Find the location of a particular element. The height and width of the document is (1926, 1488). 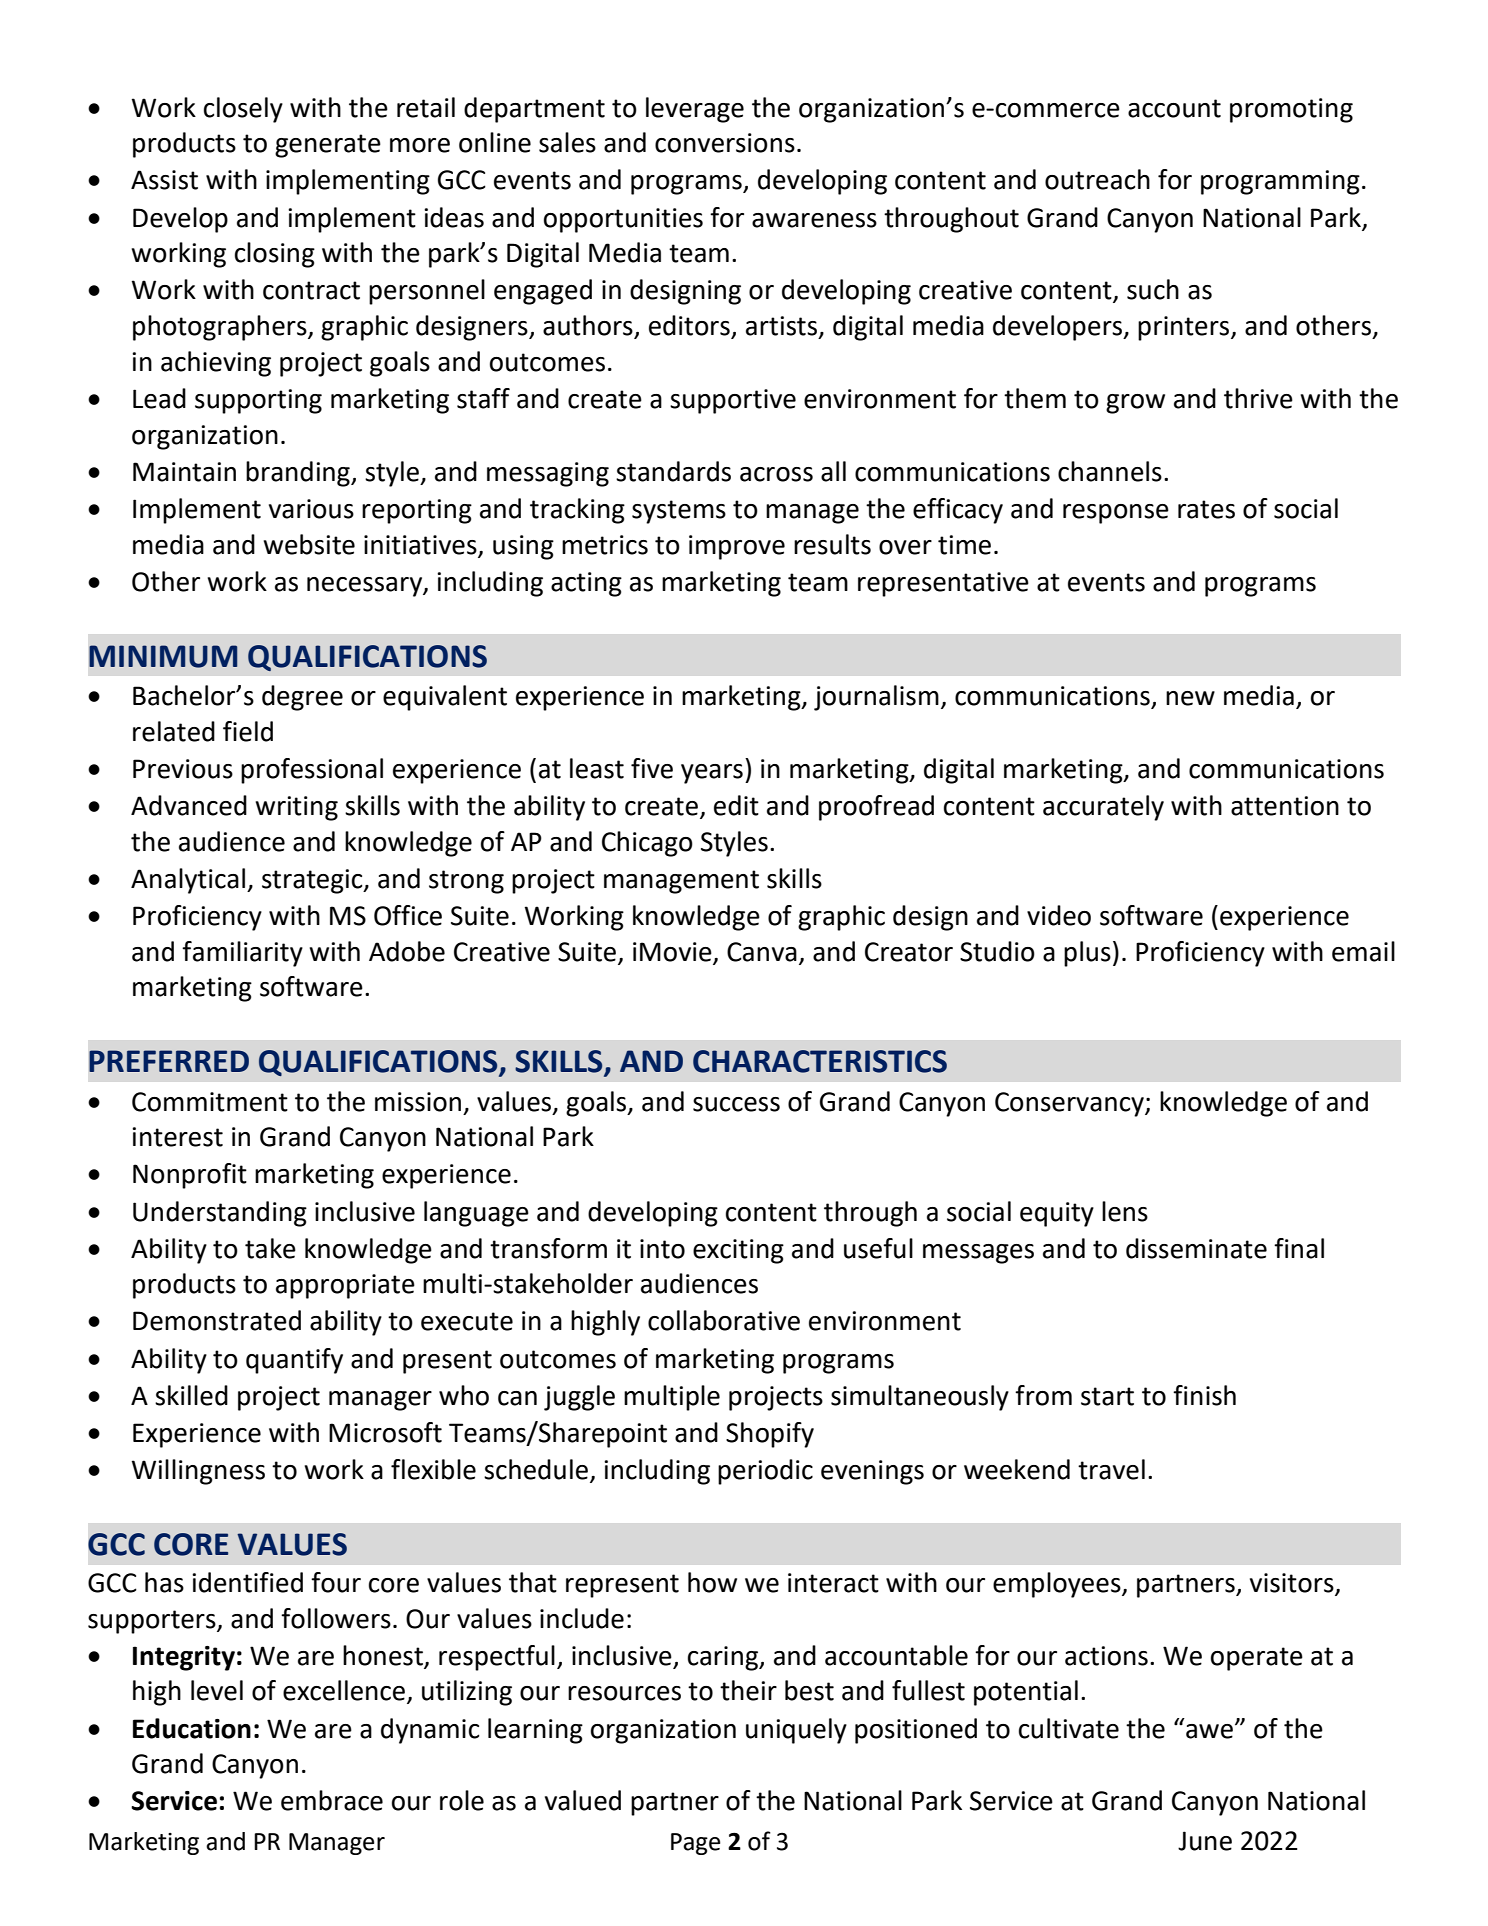

conversions is located at coordinates (725, 143).
